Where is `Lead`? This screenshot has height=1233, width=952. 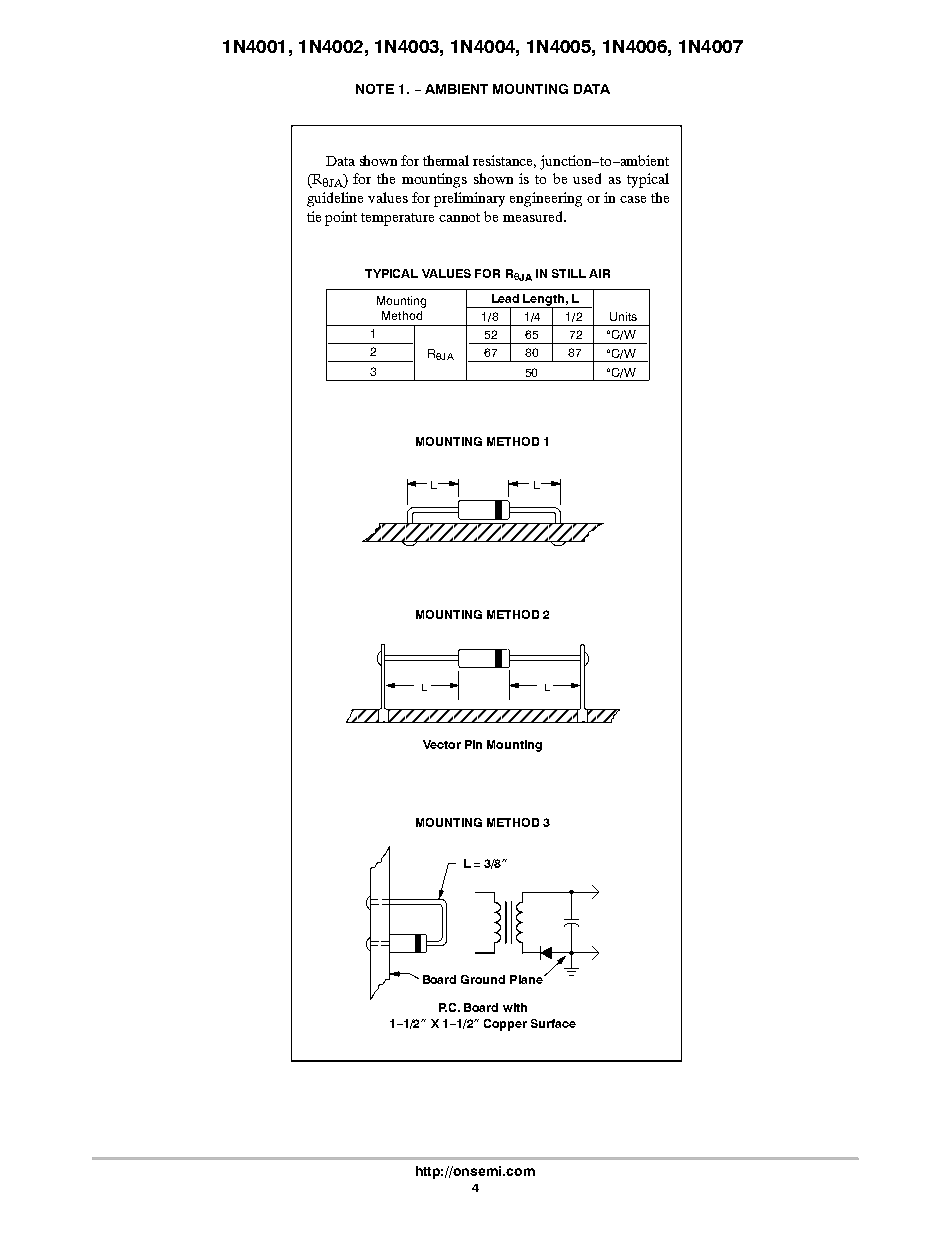 Lead is located at coordinates (505, 298).
